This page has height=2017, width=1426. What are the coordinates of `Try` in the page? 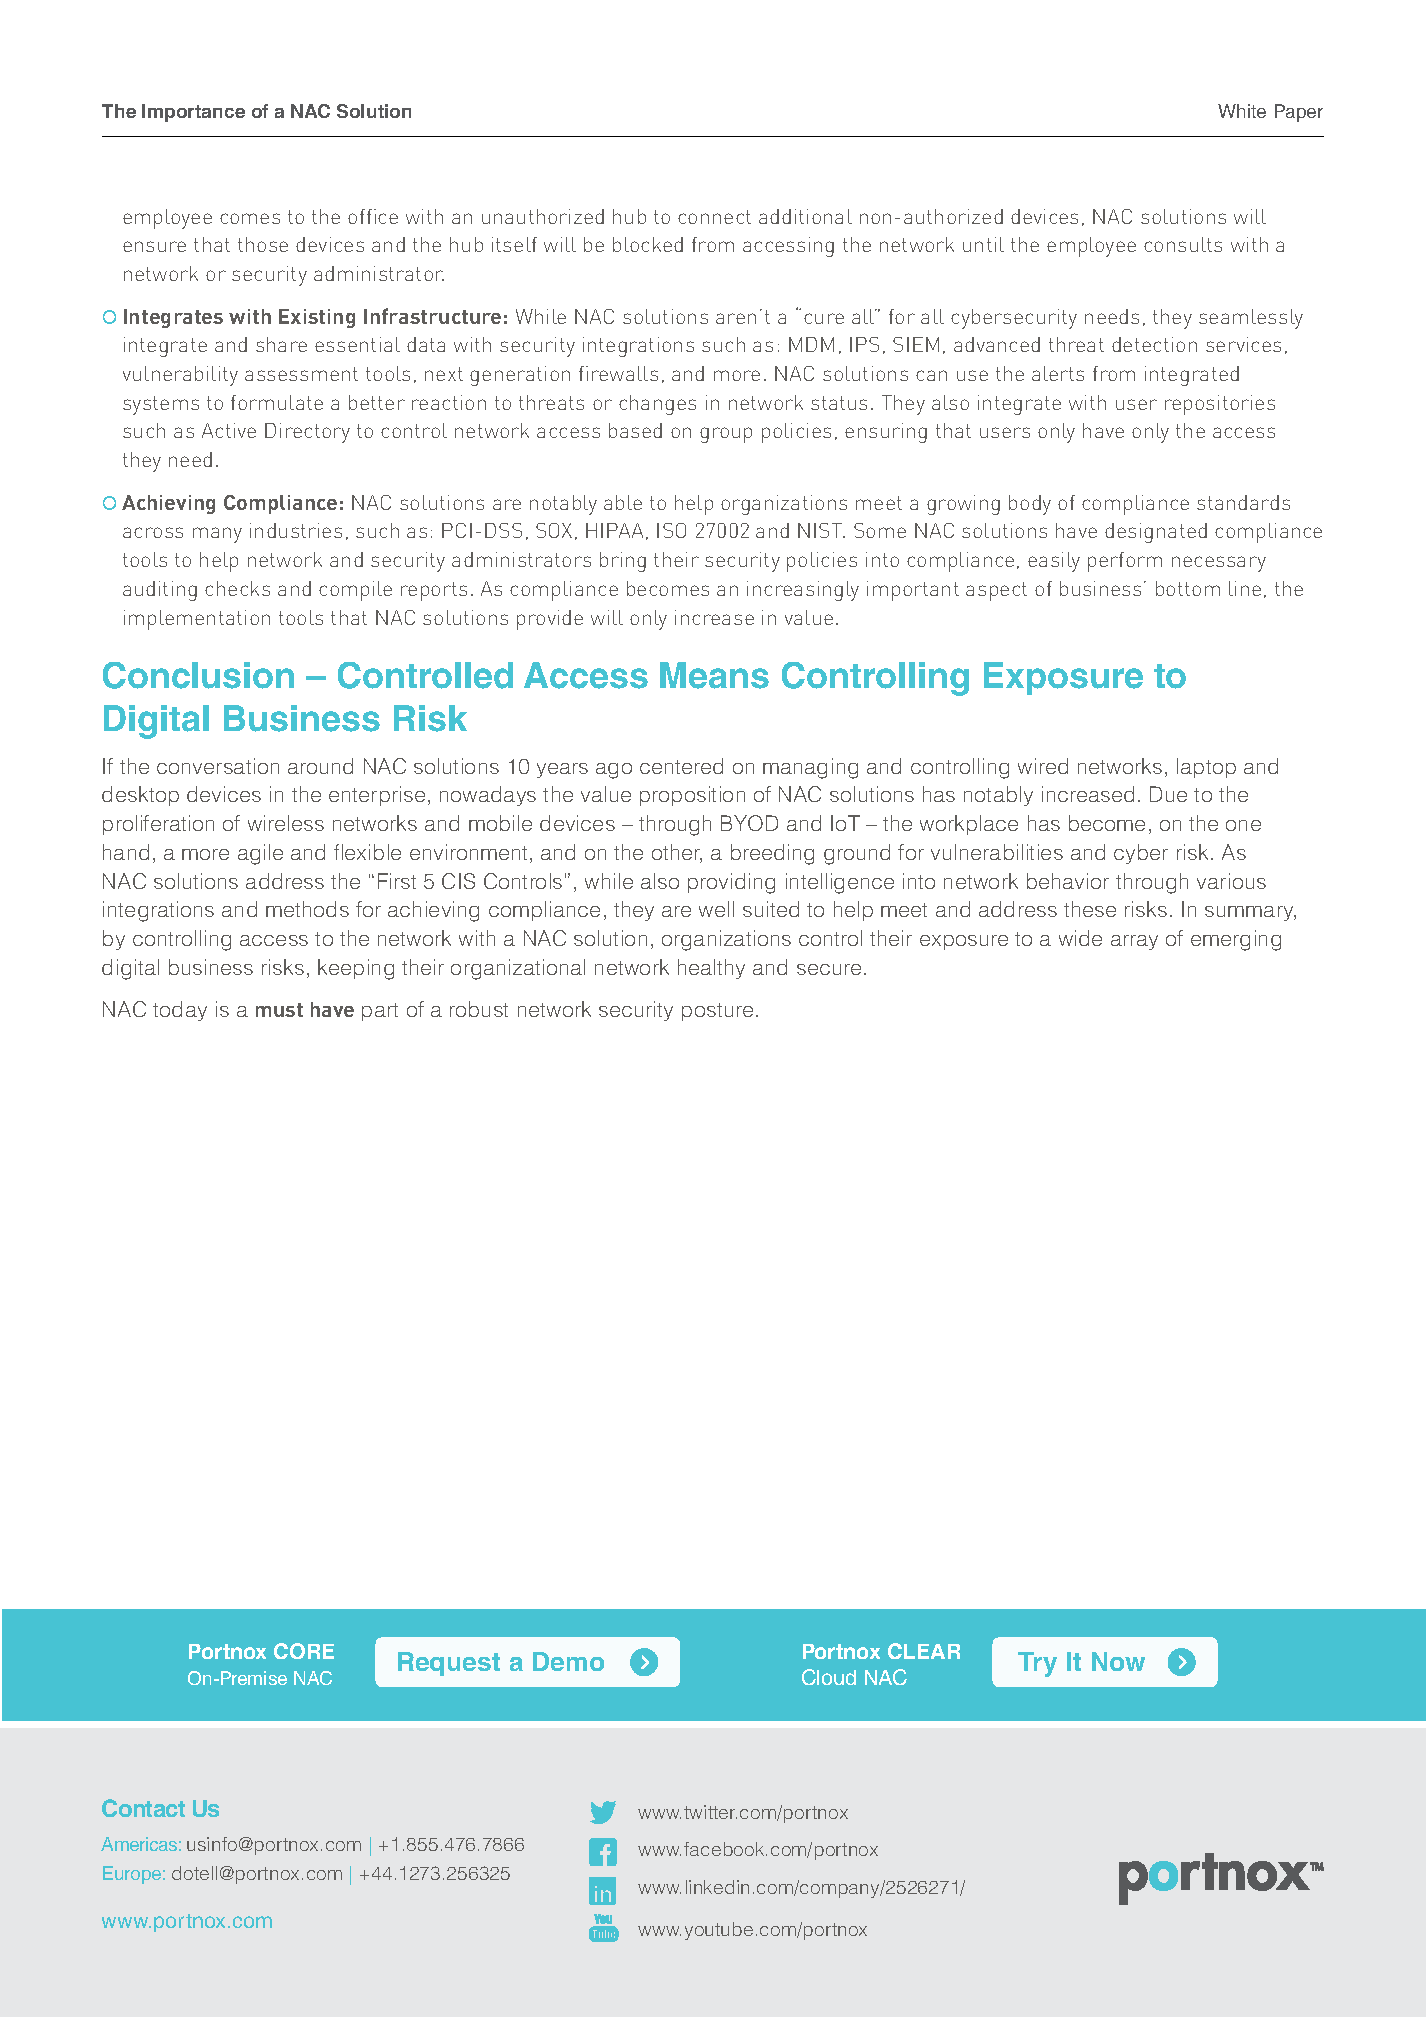 It's located at (1037, 1664).
